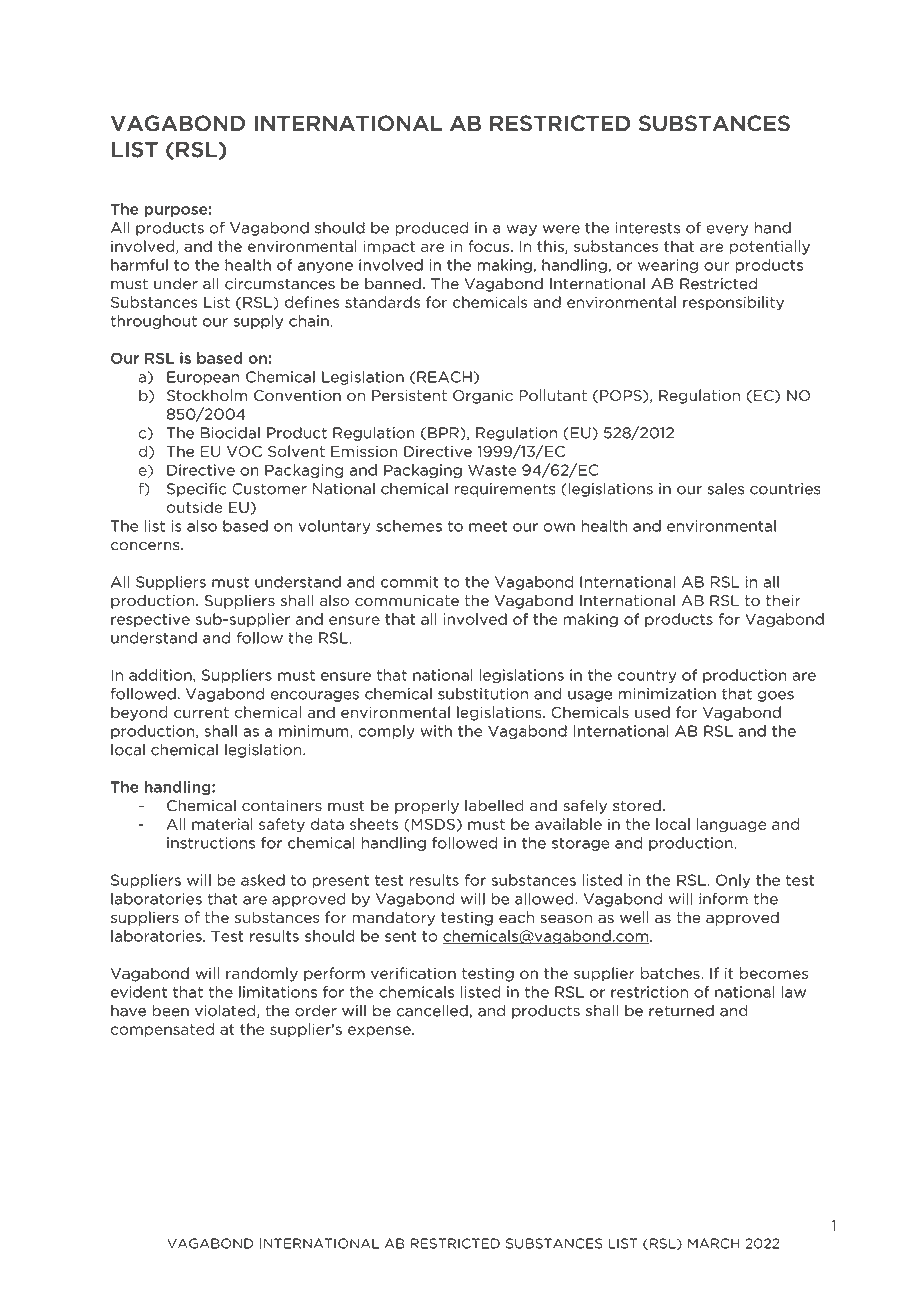 The image size is (924, 1308). What do you see at coordinates (727, 230) in the document?
I see `every` at bounding box center [727, 230].
